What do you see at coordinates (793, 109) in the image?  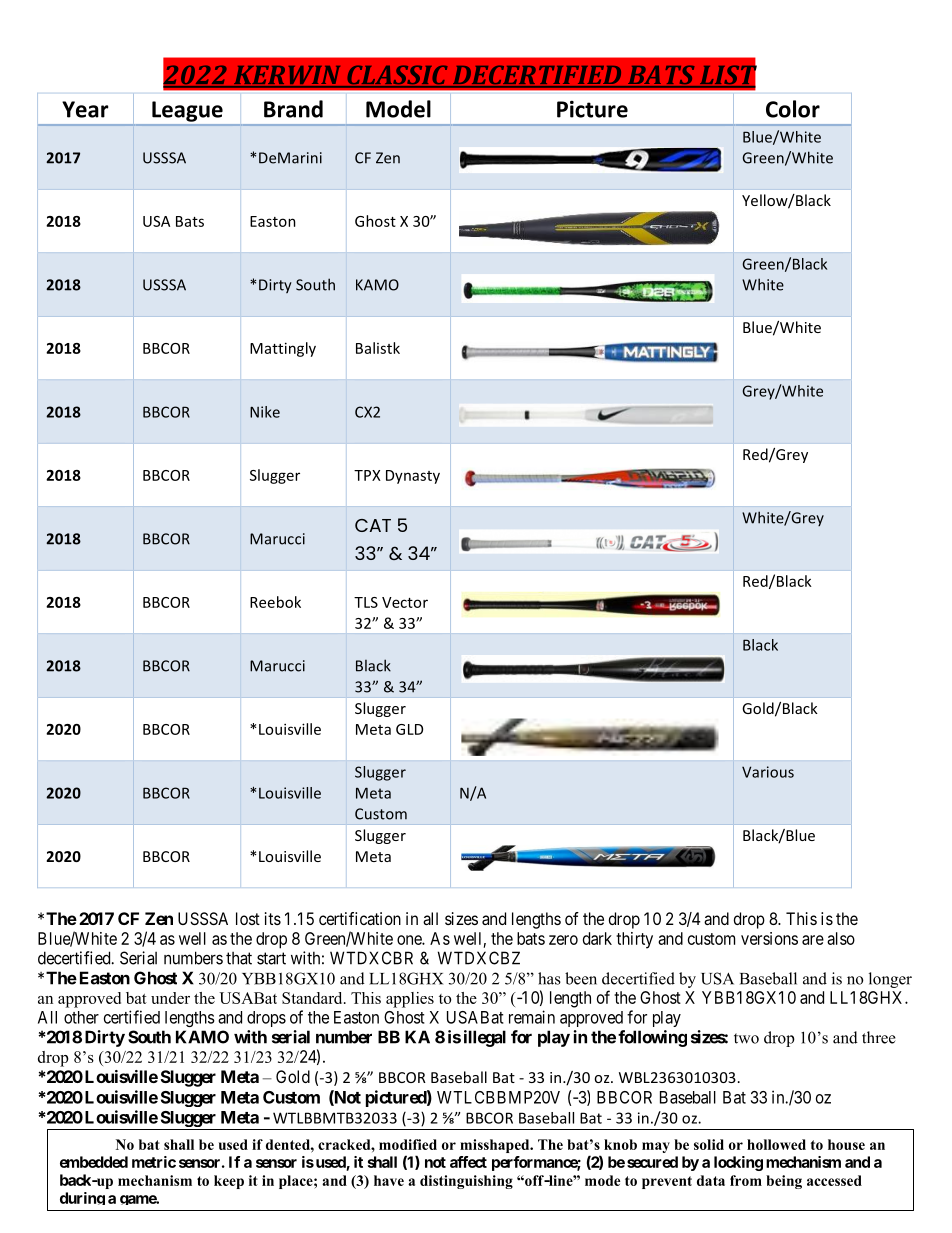 I see `Color` at bounding box center [793, 109].
